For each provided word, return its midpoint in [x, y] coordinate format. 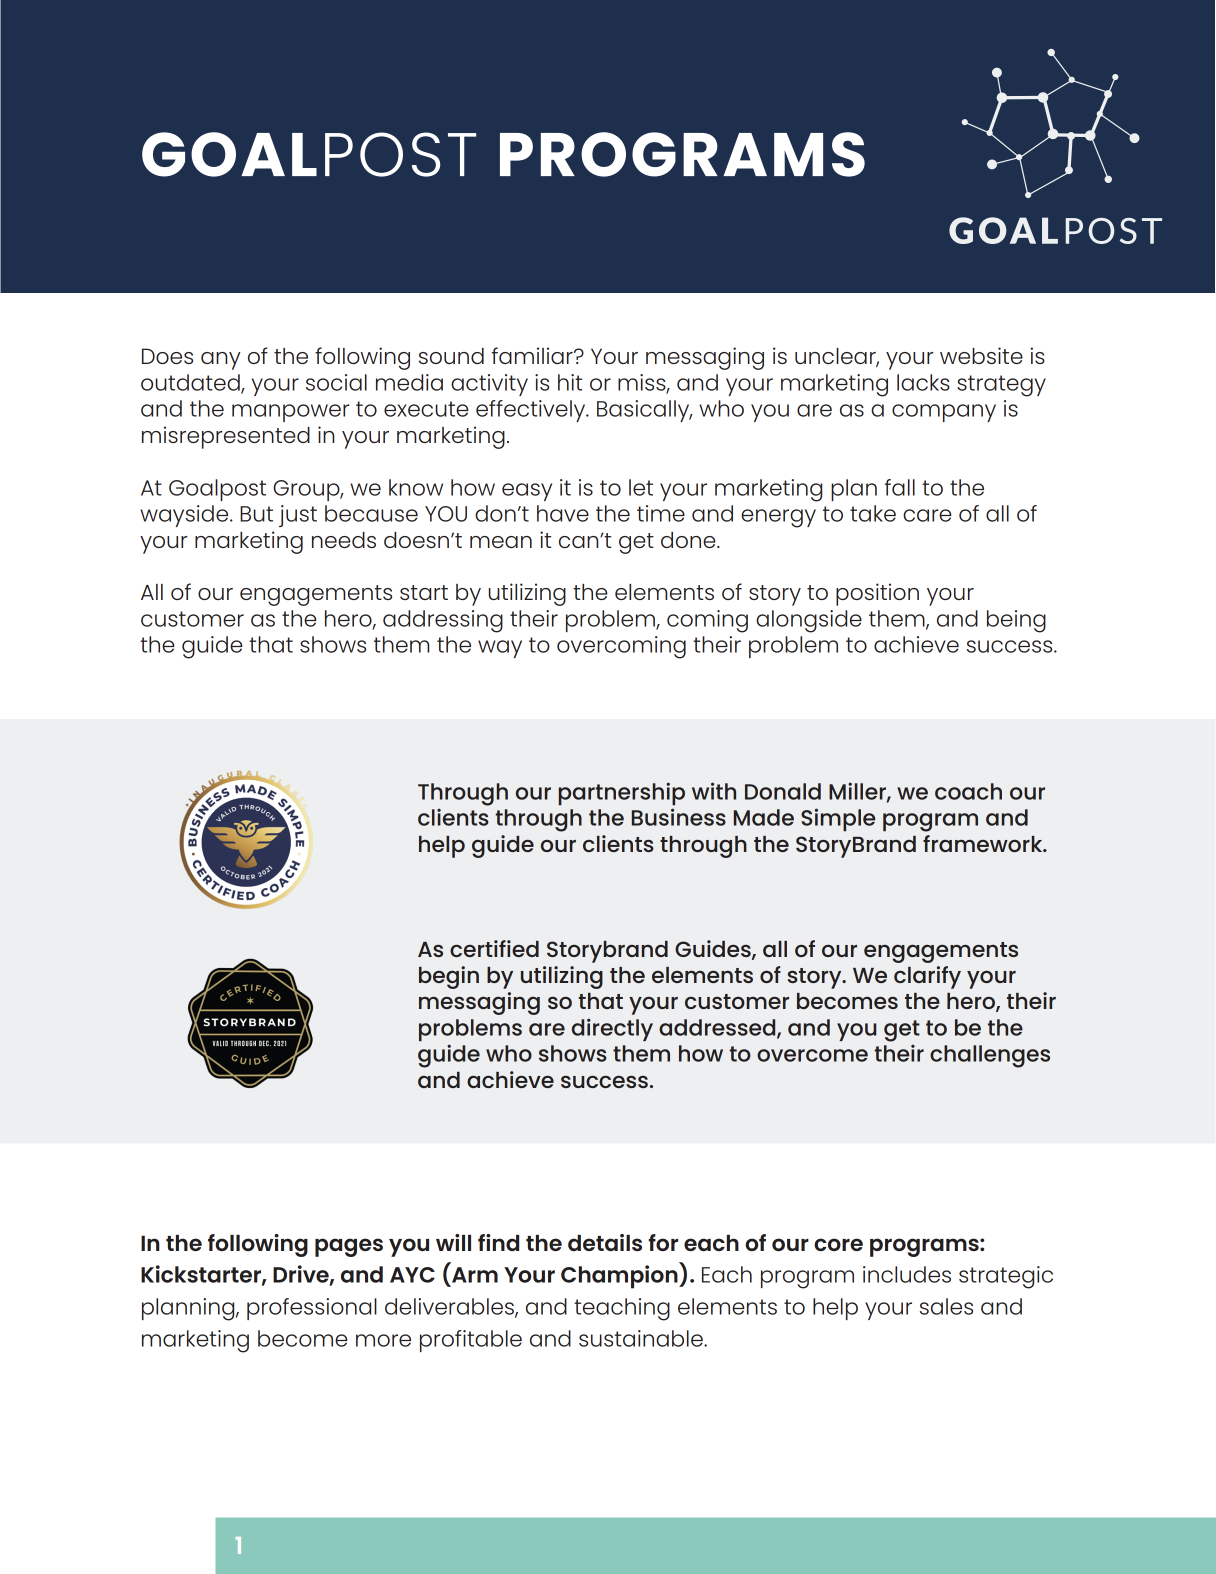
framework [984, 843]
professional [312, 1309]
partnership [622, 794]
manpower [290, 413]
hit [570, 382]
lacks [923, 382]
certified [494, 948]
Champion [620, 1277]
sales [946, 1306]
